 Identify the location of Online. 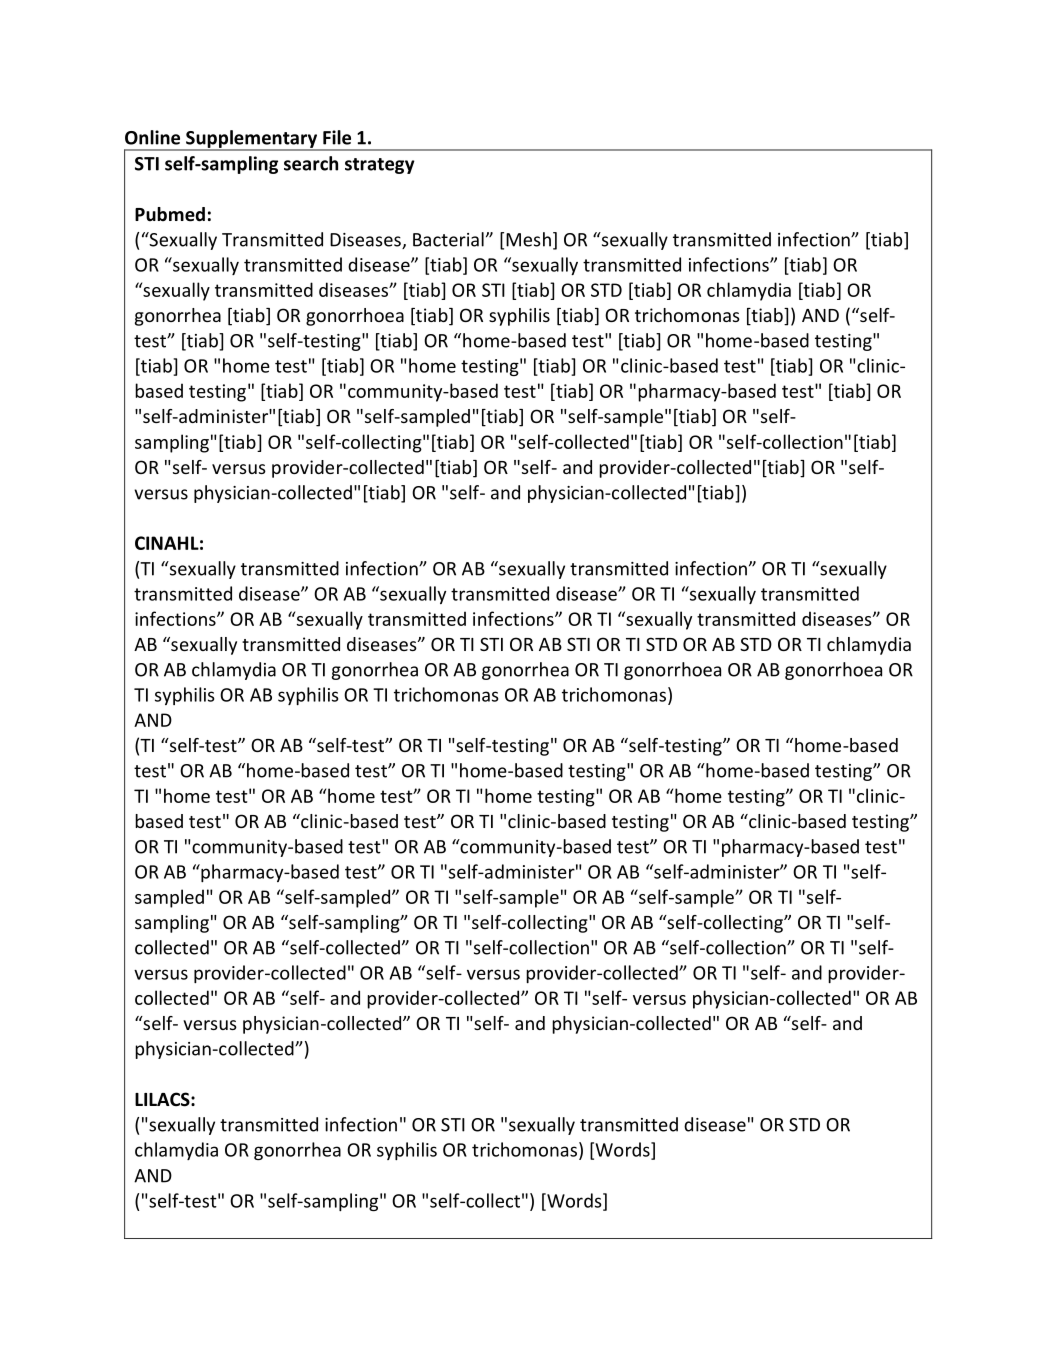
(152, 137).
